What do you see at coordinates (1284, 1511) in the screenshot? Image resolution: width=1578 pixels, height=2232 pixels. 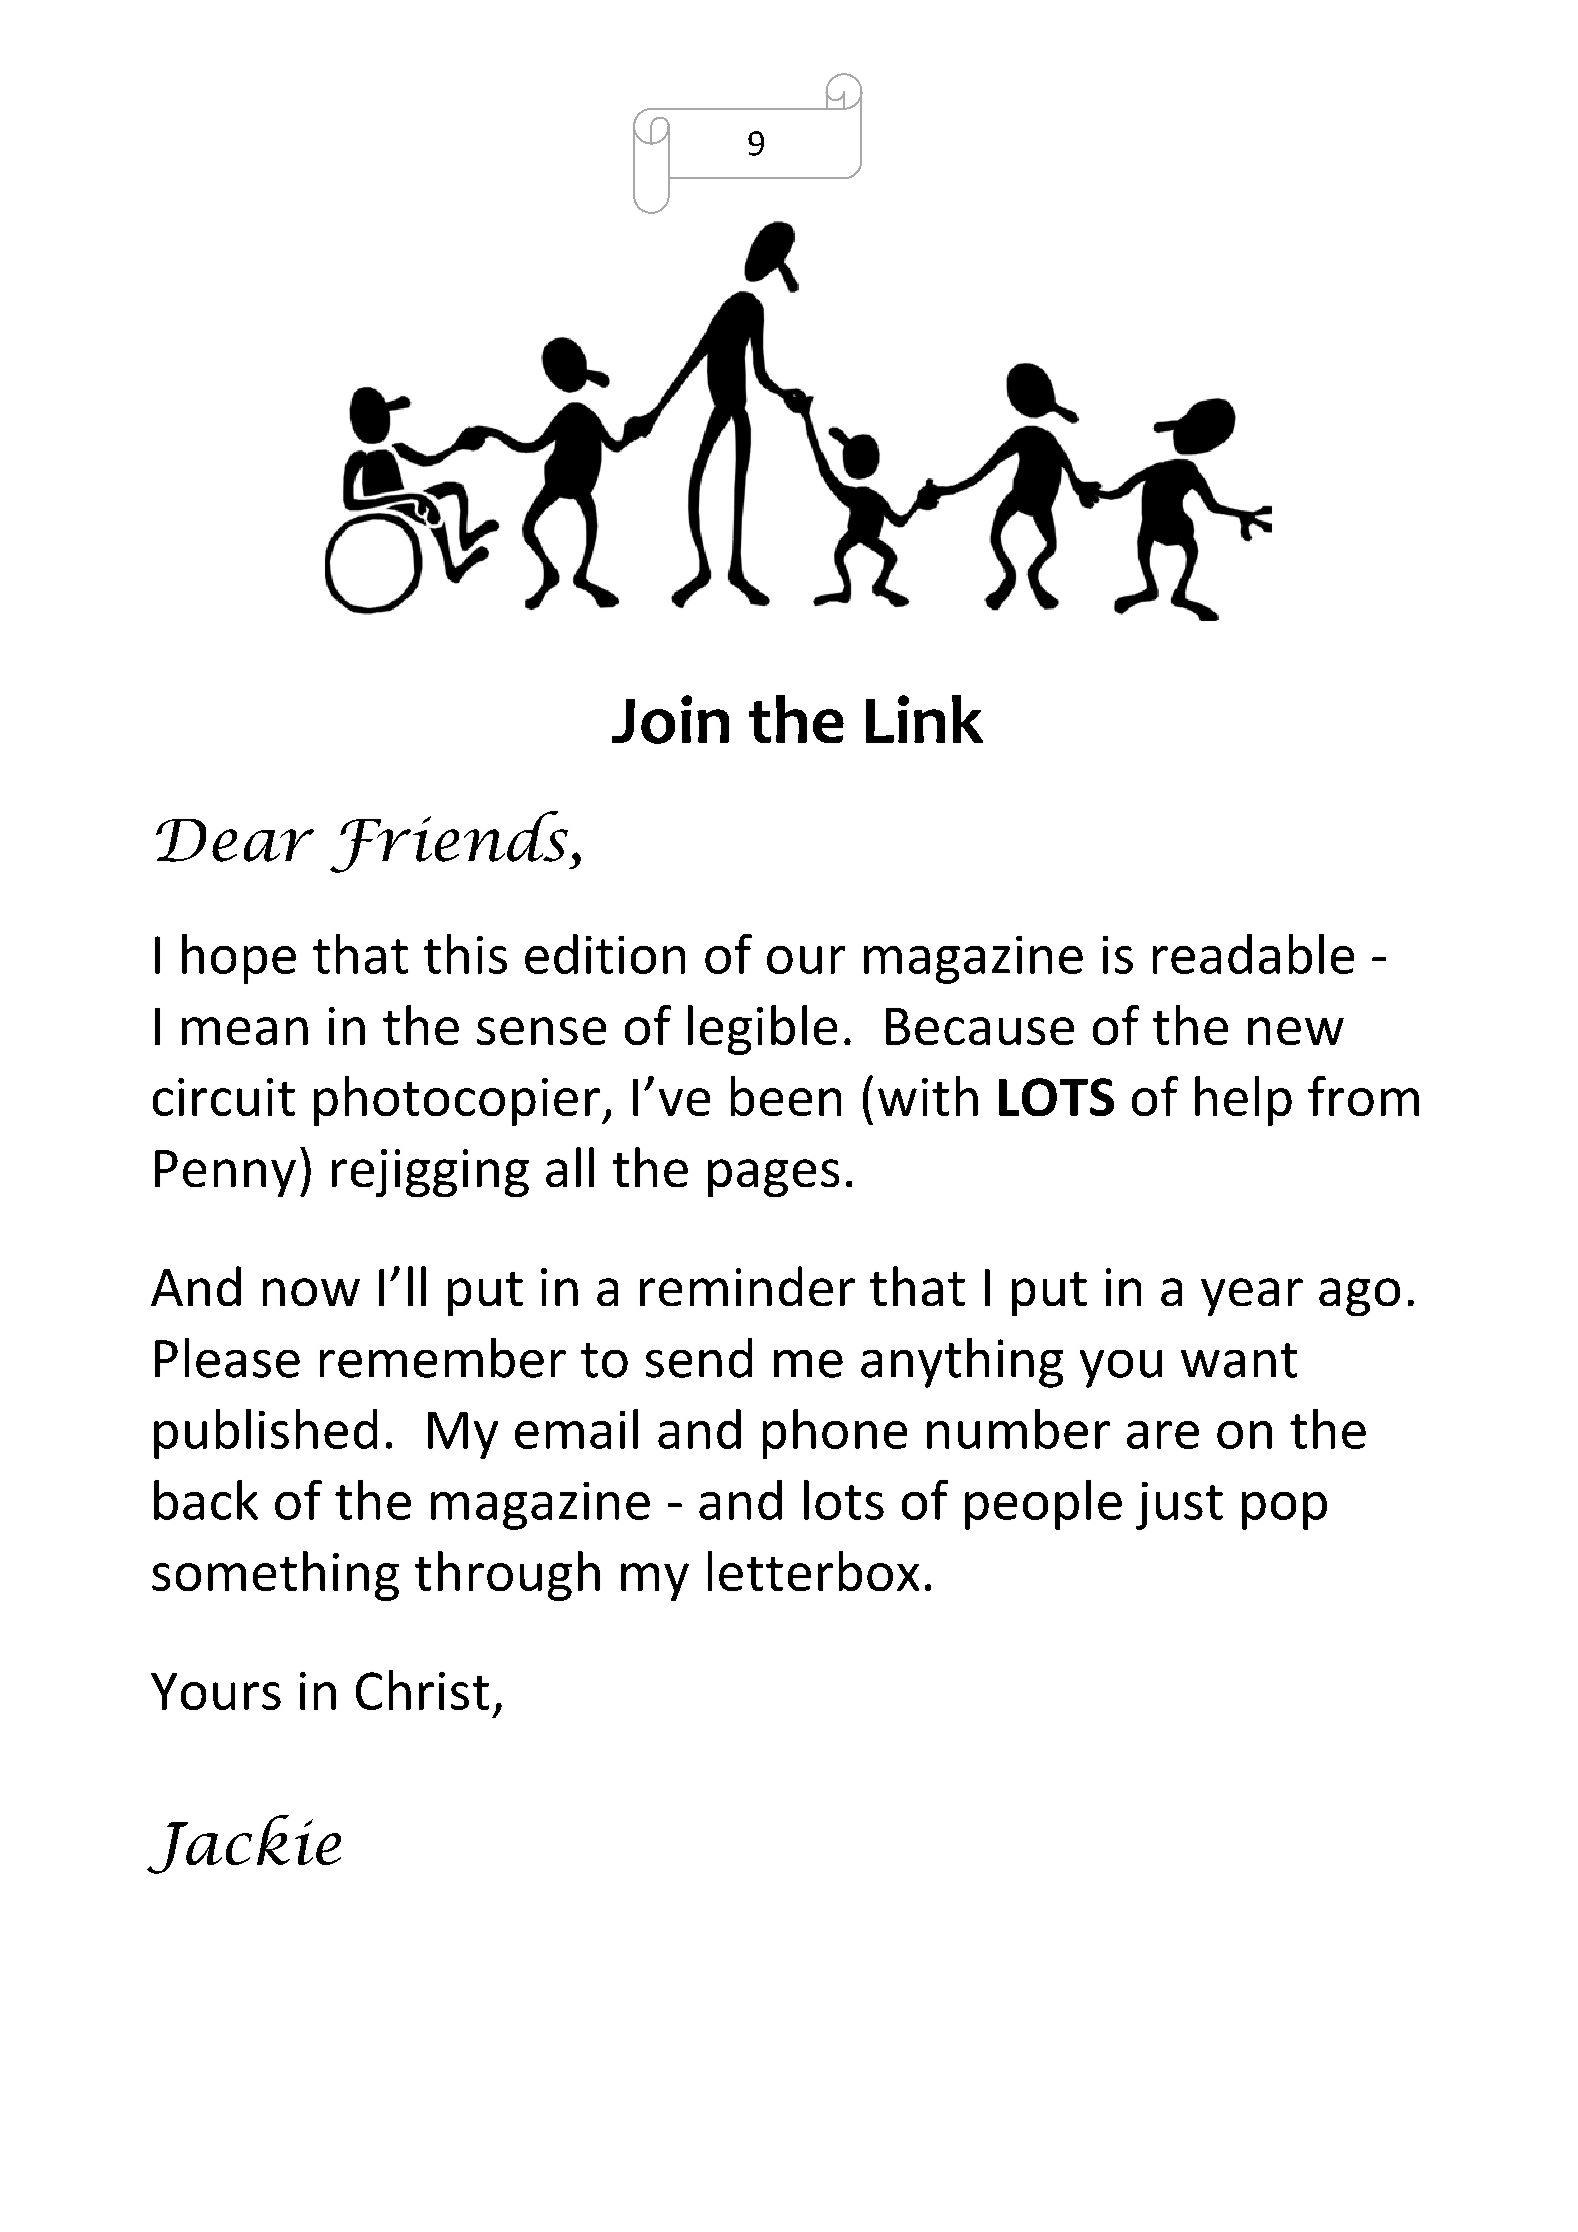 I see `pop` at bounding box center [1284, 1511].
